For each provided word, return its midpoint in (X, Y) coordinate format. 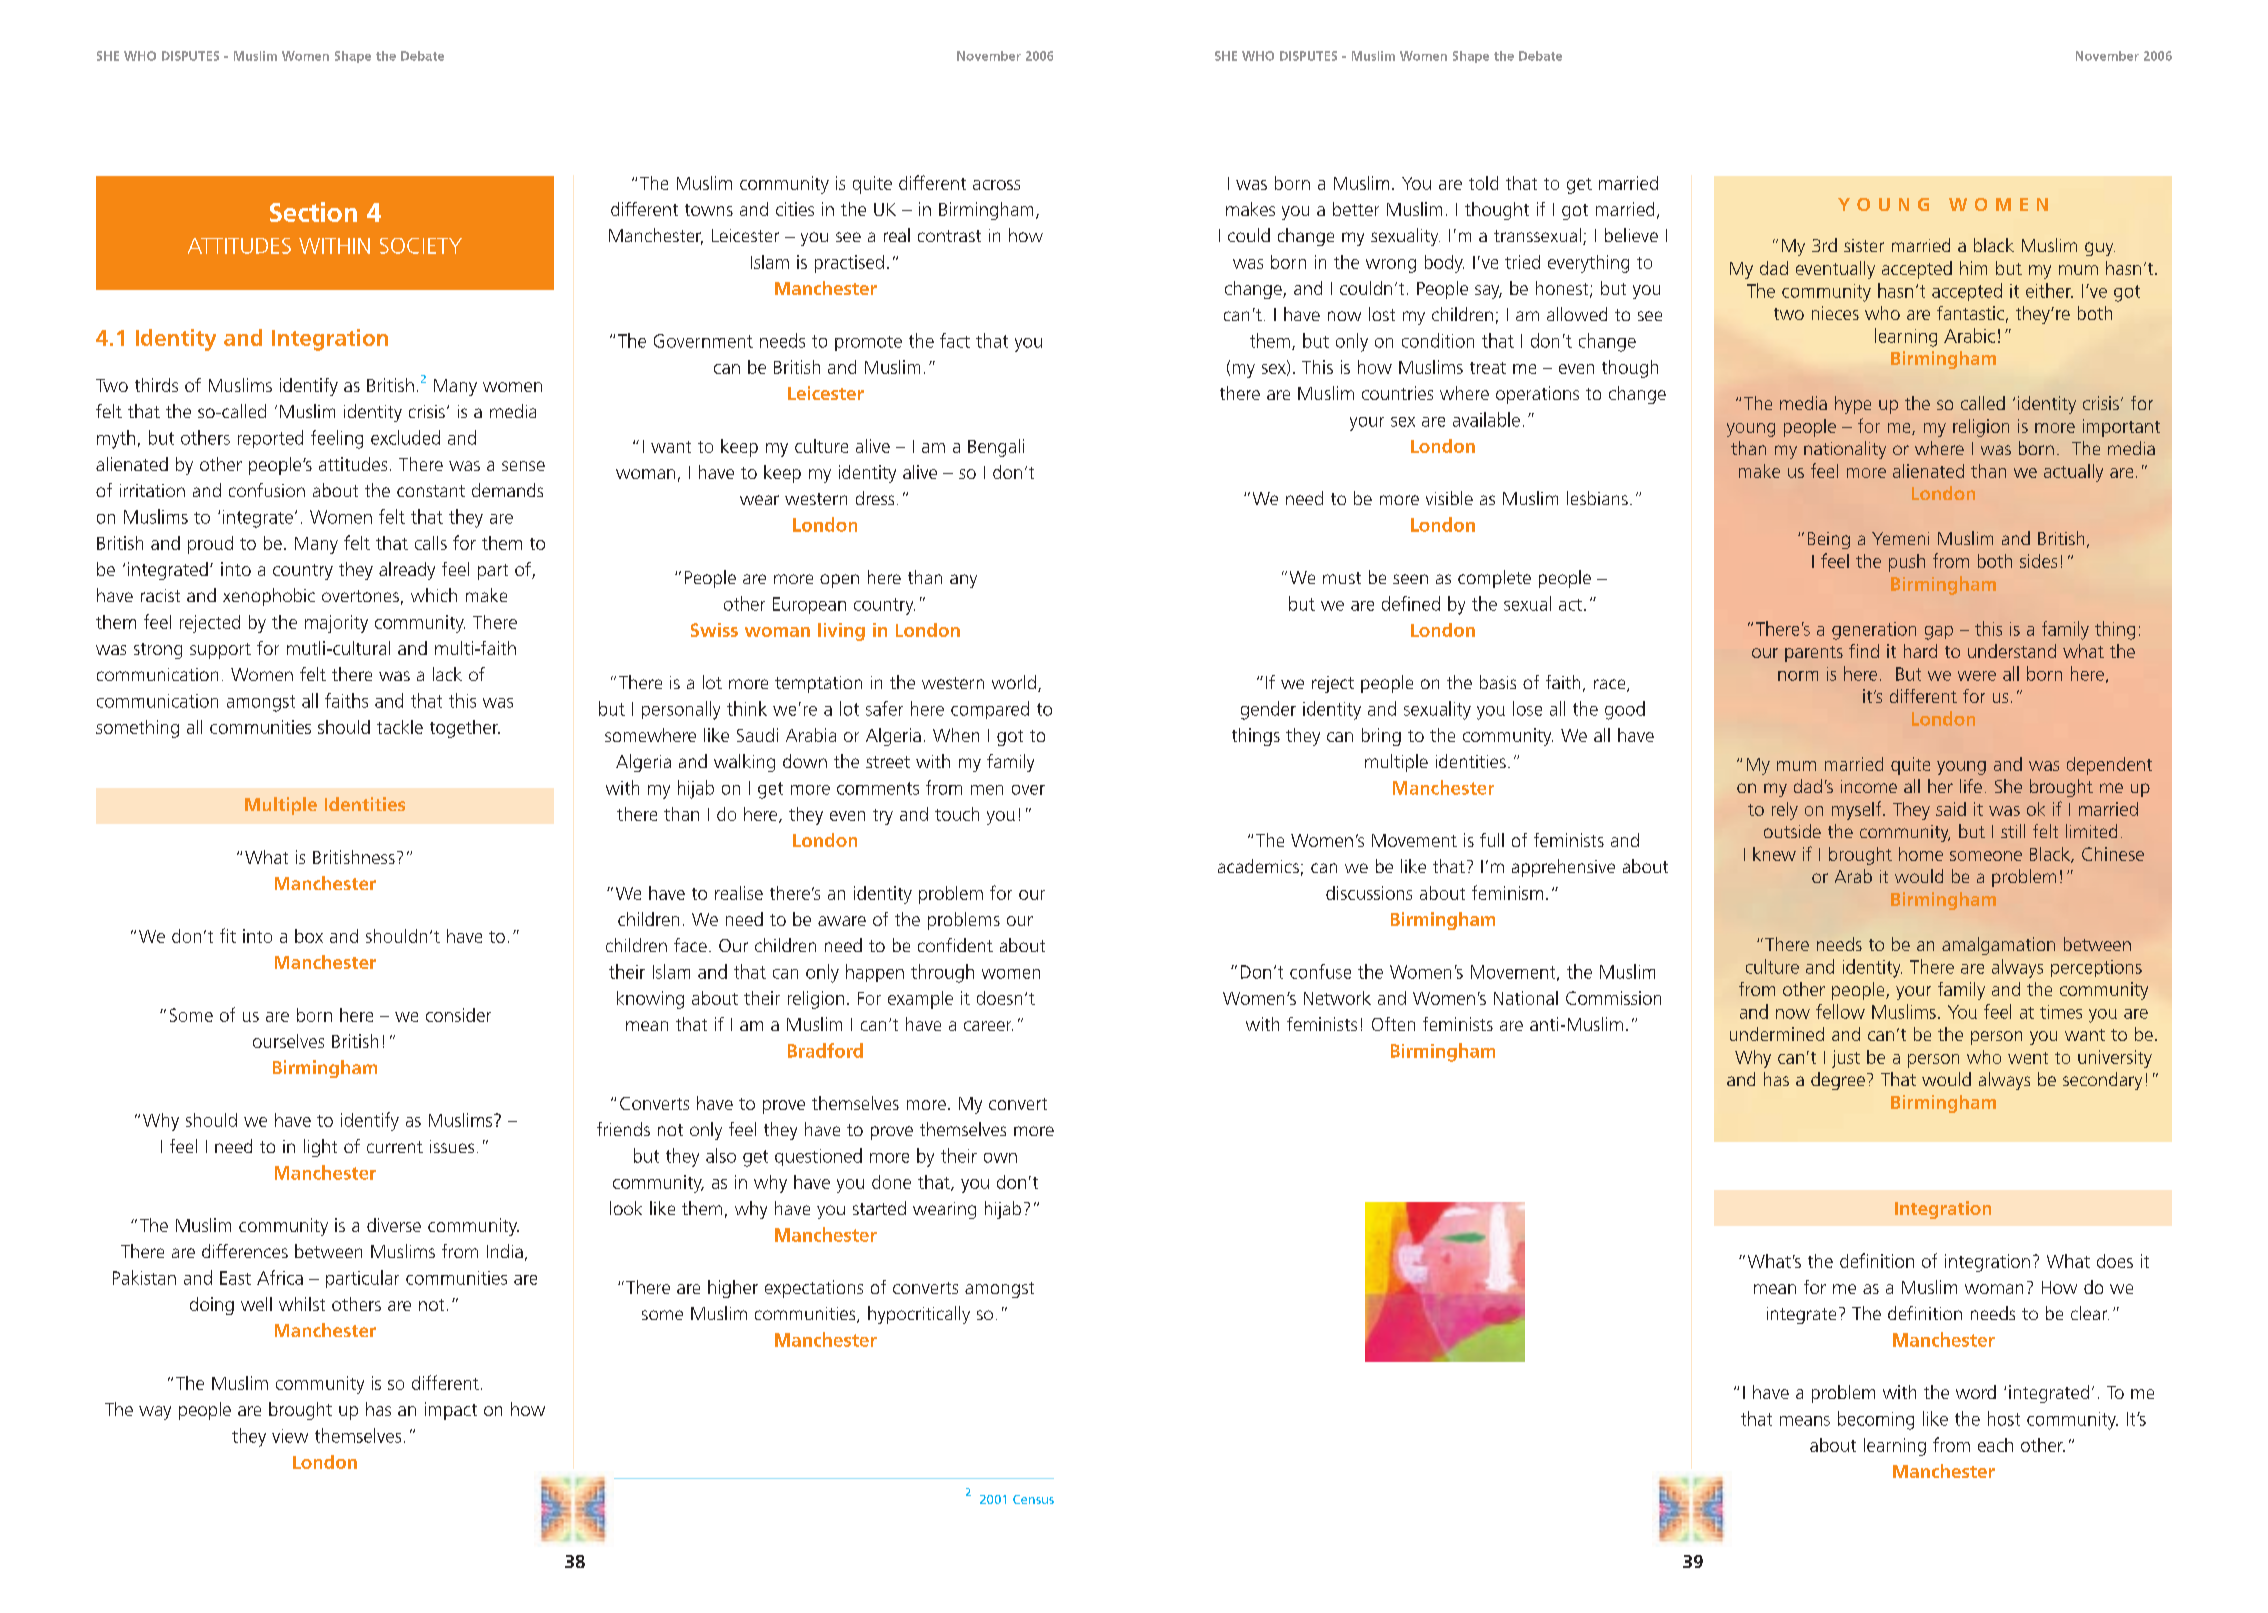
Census (1033, 1499)
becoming (1876, 1420)
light (320, 1148)
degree (1838, 1081)
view (290, 1436)
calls (431, 543)
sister (1864, 245)
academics (1258, 866)
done (891, 1182)
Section (313, 212)
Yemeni (1900, 538)
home (1921, 854)
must (1342, 578)
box (309, 936)
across (996, 185)
